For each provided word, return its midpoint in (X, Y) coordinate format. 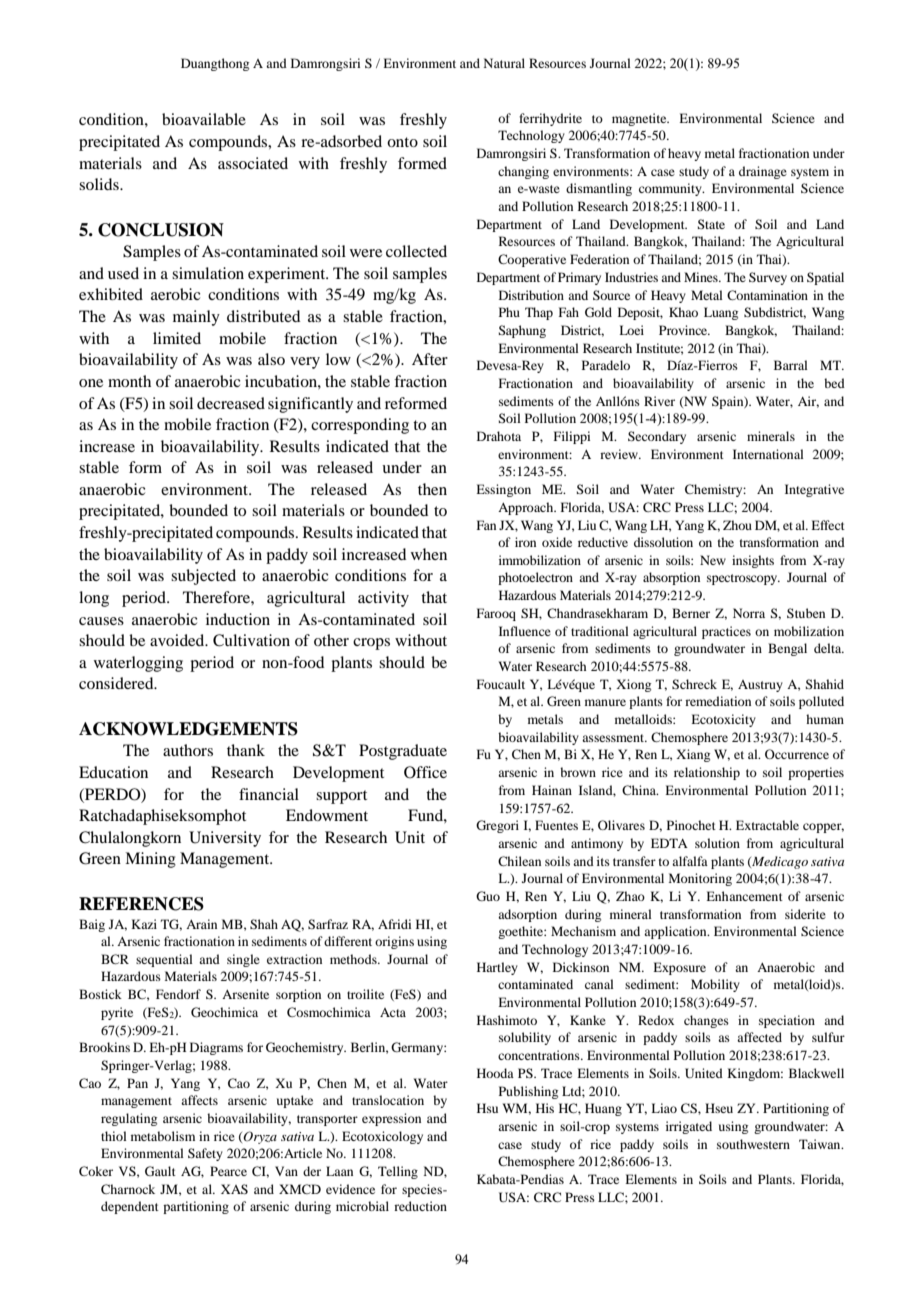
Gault (160, 1171)
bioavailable (204, 119)
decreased (231, 403)
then (432, 489)
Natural (504, 63)
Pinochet (691, 825)
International (768, 454)
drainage (763, 172)
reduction (420, 1206)
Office (425, 772)
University (225, 839)
